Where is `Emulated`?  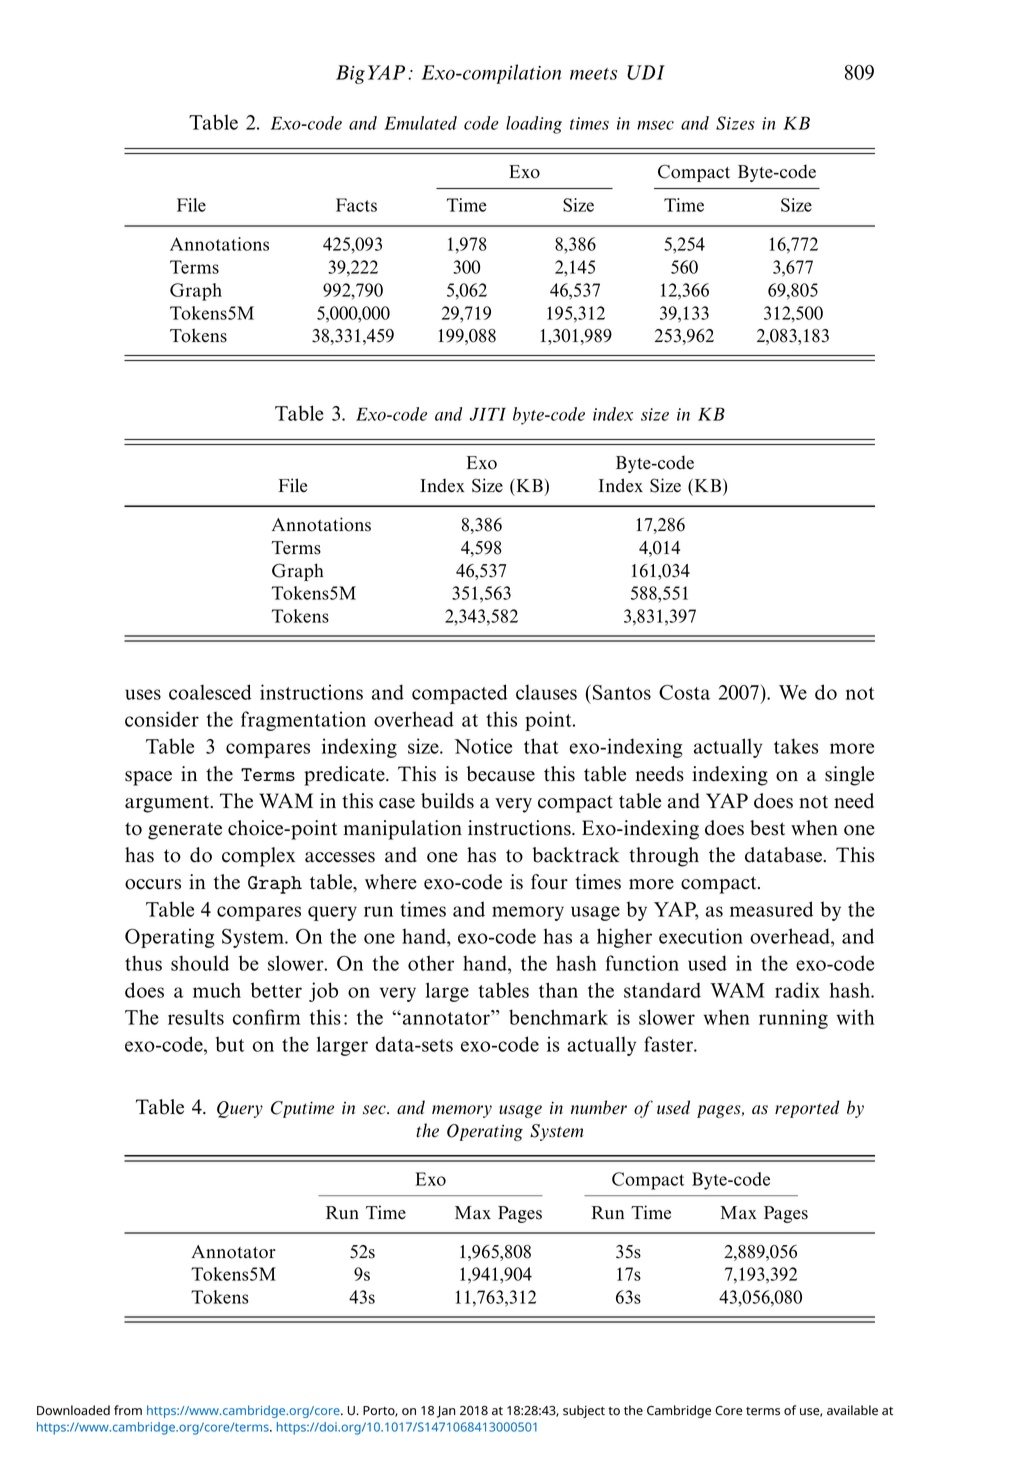
Emulated is located at coordinates (420, 123).
